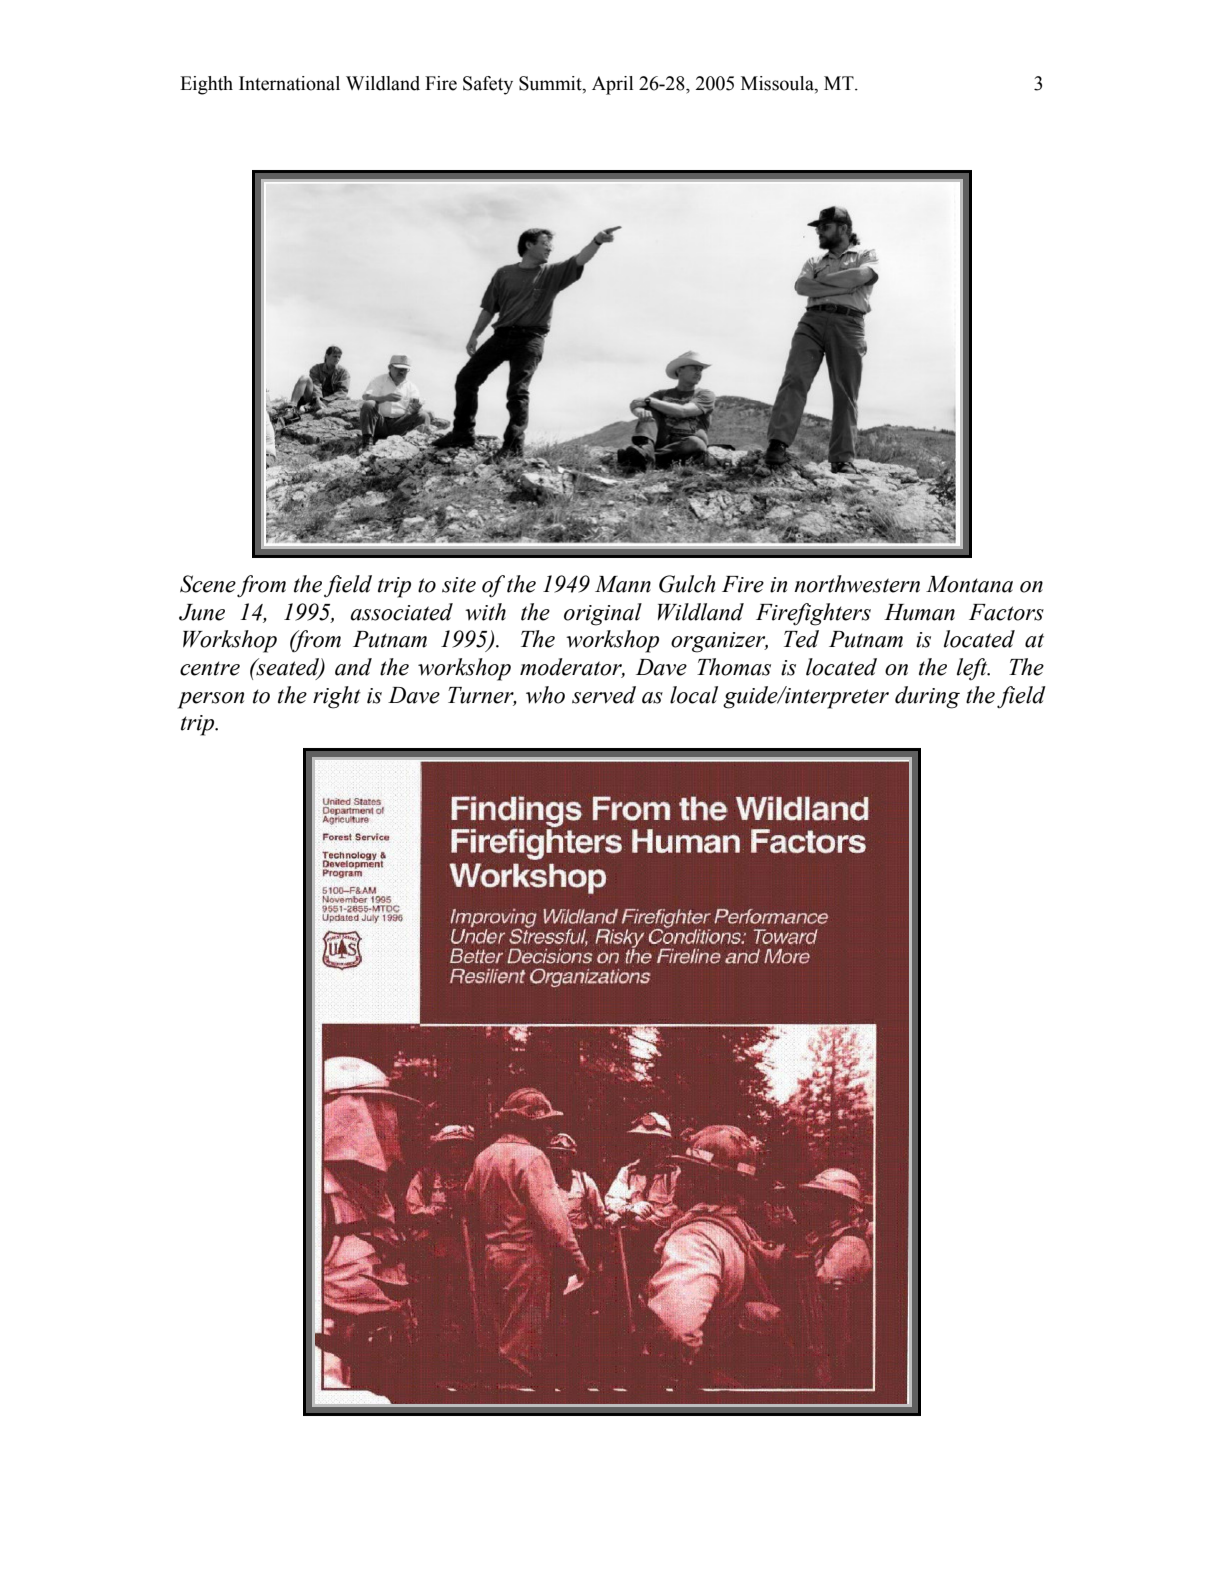  Describe the element at coordinates (488, 85) in the screenshot. I see `Safety` at that location.
